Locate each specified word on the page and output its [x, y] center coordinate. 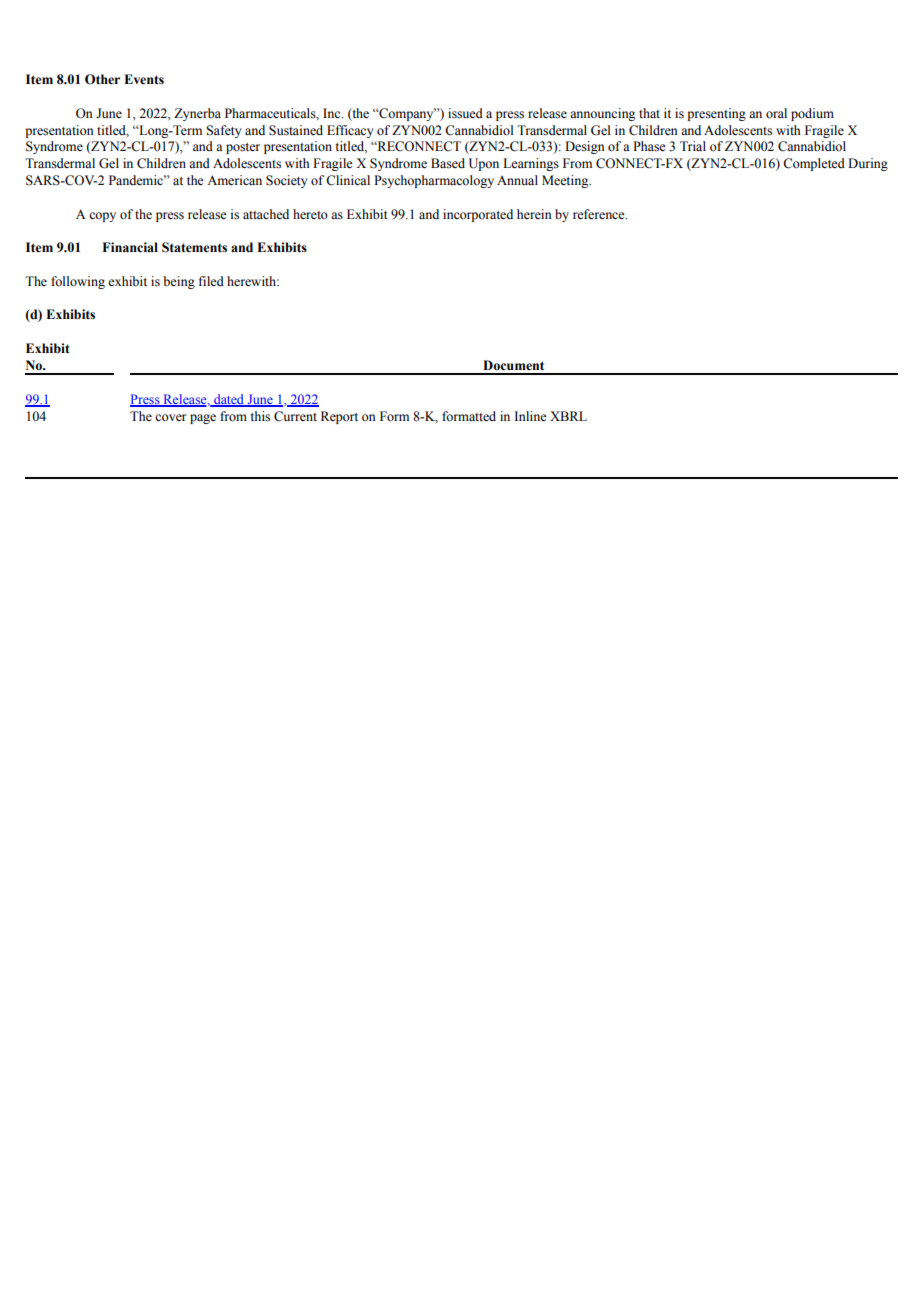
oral [776, 113]
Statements [194, 247]
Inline [530, 416]
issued [465, 113]
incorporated [478, 215]
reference [600, 214]
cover [170, 417]
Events [144, 79]
